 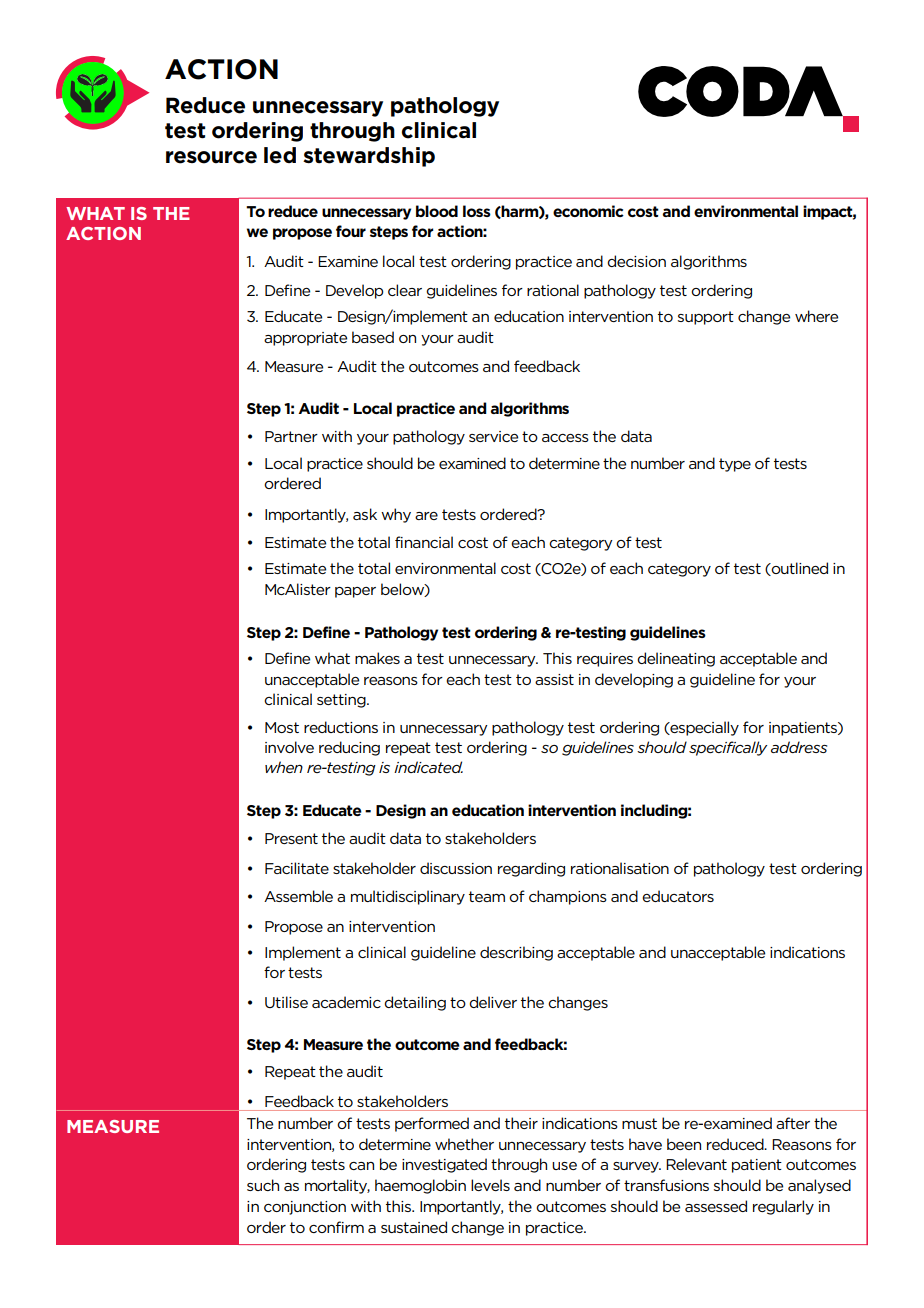 I want to click on specifically, so click(x=728, y=748).
